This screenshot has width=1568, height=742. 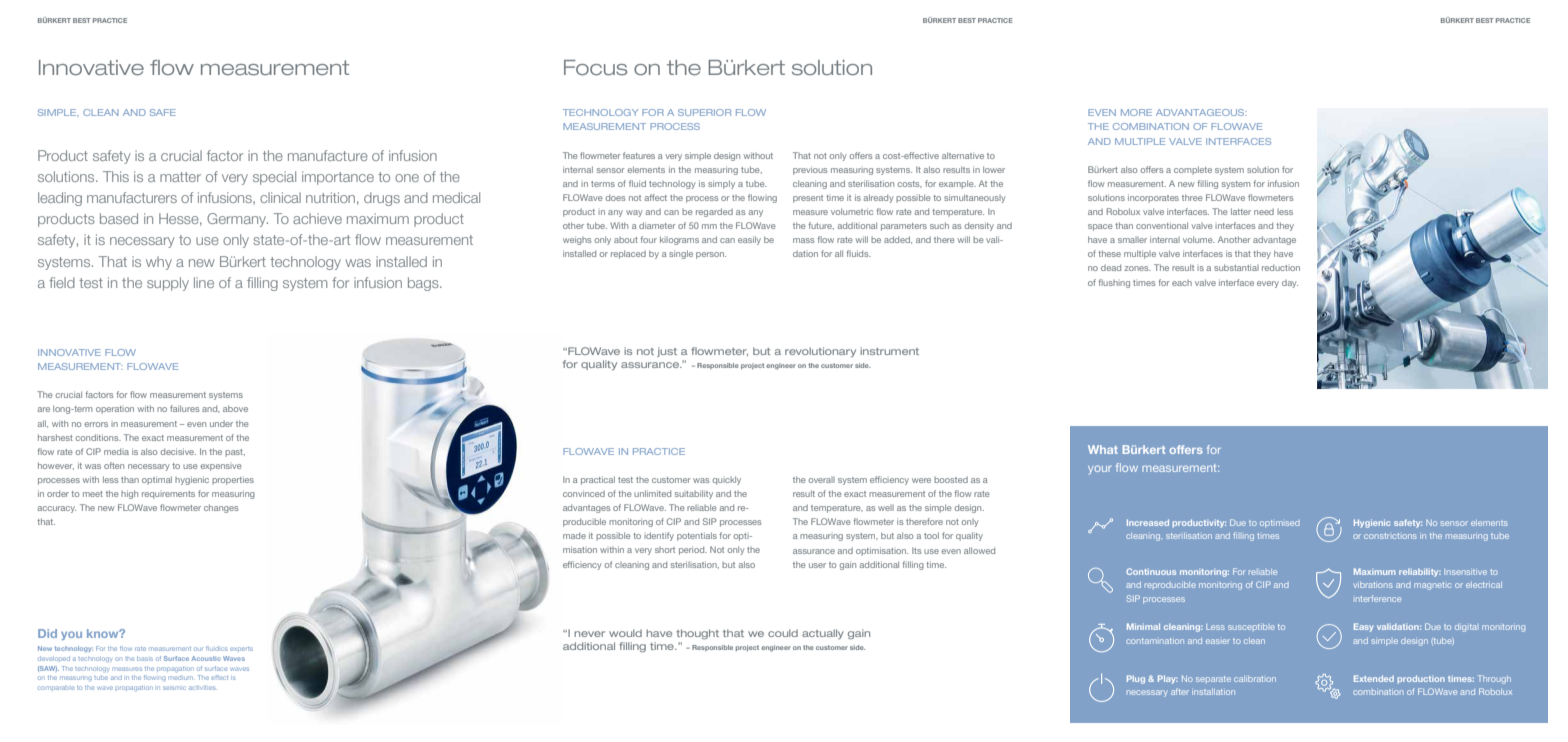 What do you see at coordinates (204, 282) in the screenshot?
I see `line` at bounding box center [204, 282].
